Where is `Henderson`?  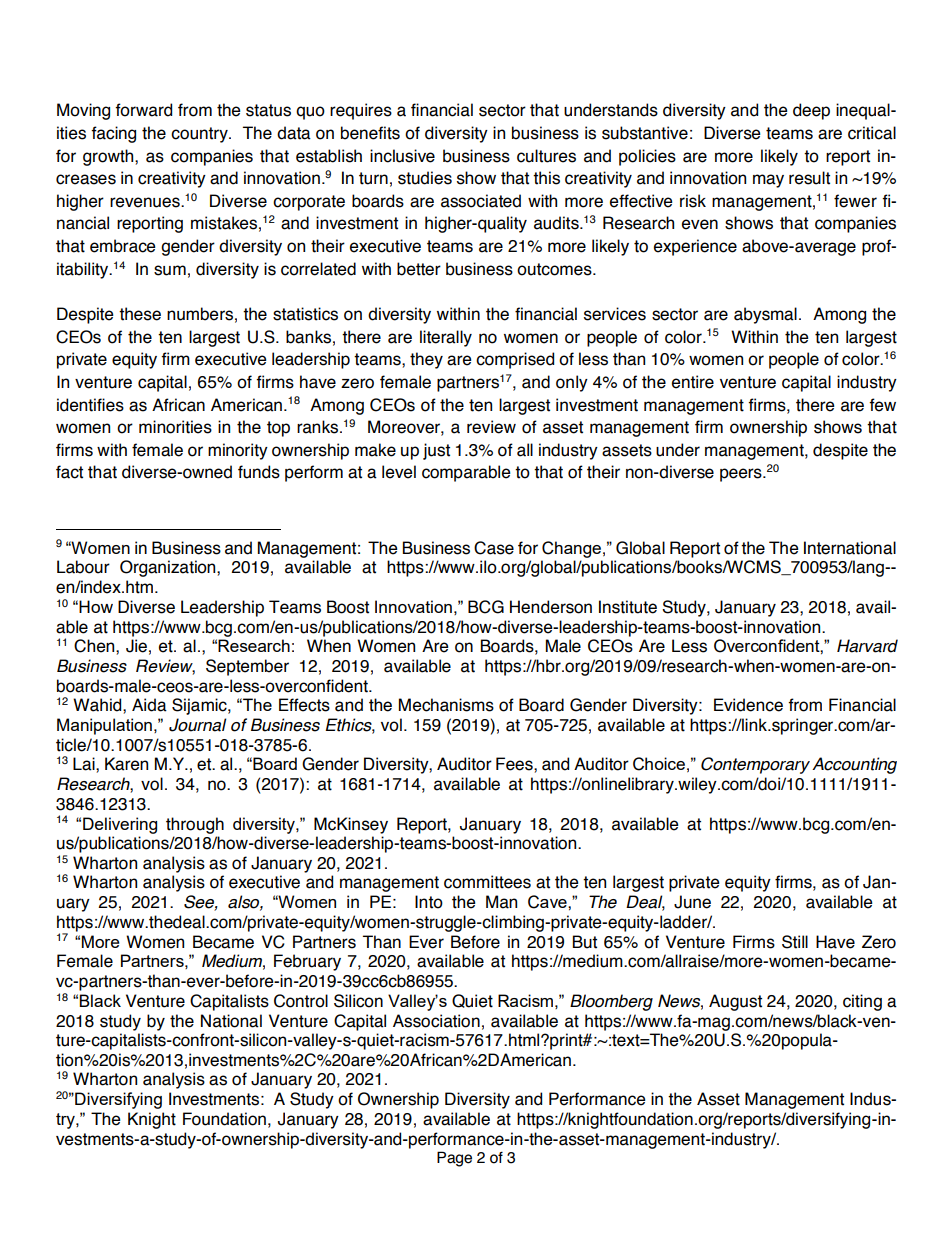 Henderson is located at coordinates (551, 607).
